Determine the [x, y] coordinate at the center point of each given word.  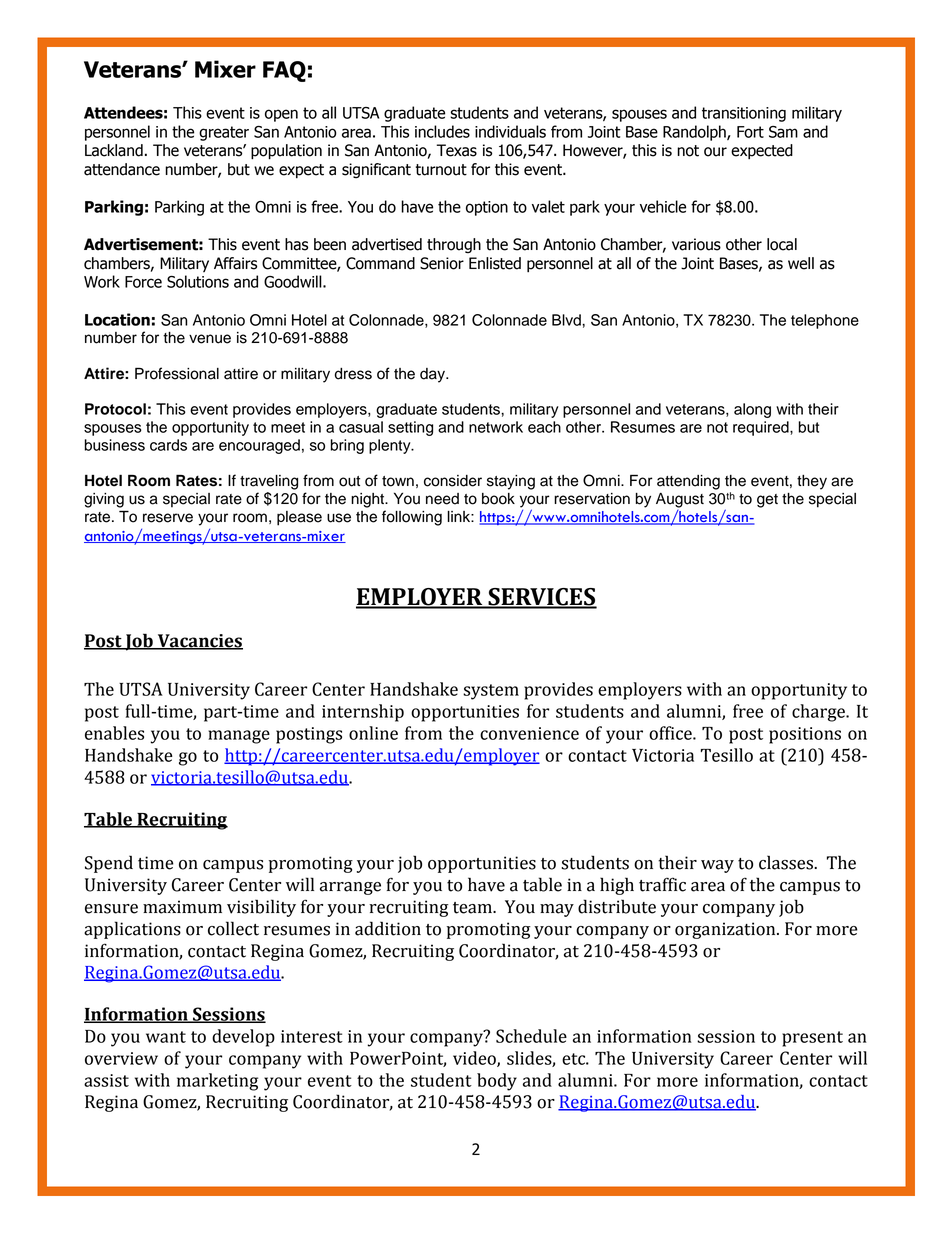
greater [224, 133]
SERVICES [541, 598]
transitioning [744, 114]
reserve [168, 518]
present [812, 1039]
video [475, 1059]
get [767, 501]
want [166, 1037]
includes [442, 131]
